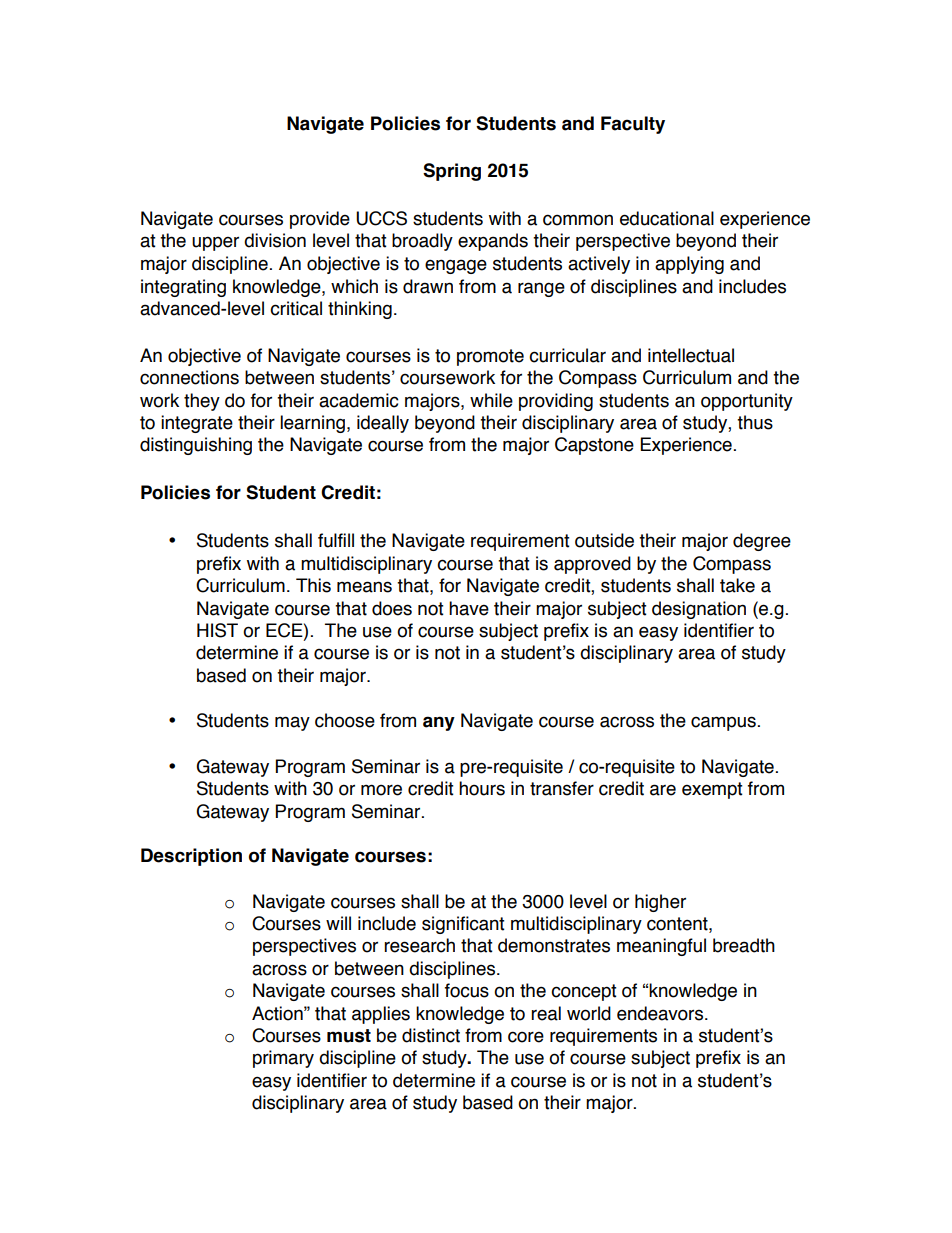 The image size is (952, 1233). I want to click on any, so click(439, 723).
